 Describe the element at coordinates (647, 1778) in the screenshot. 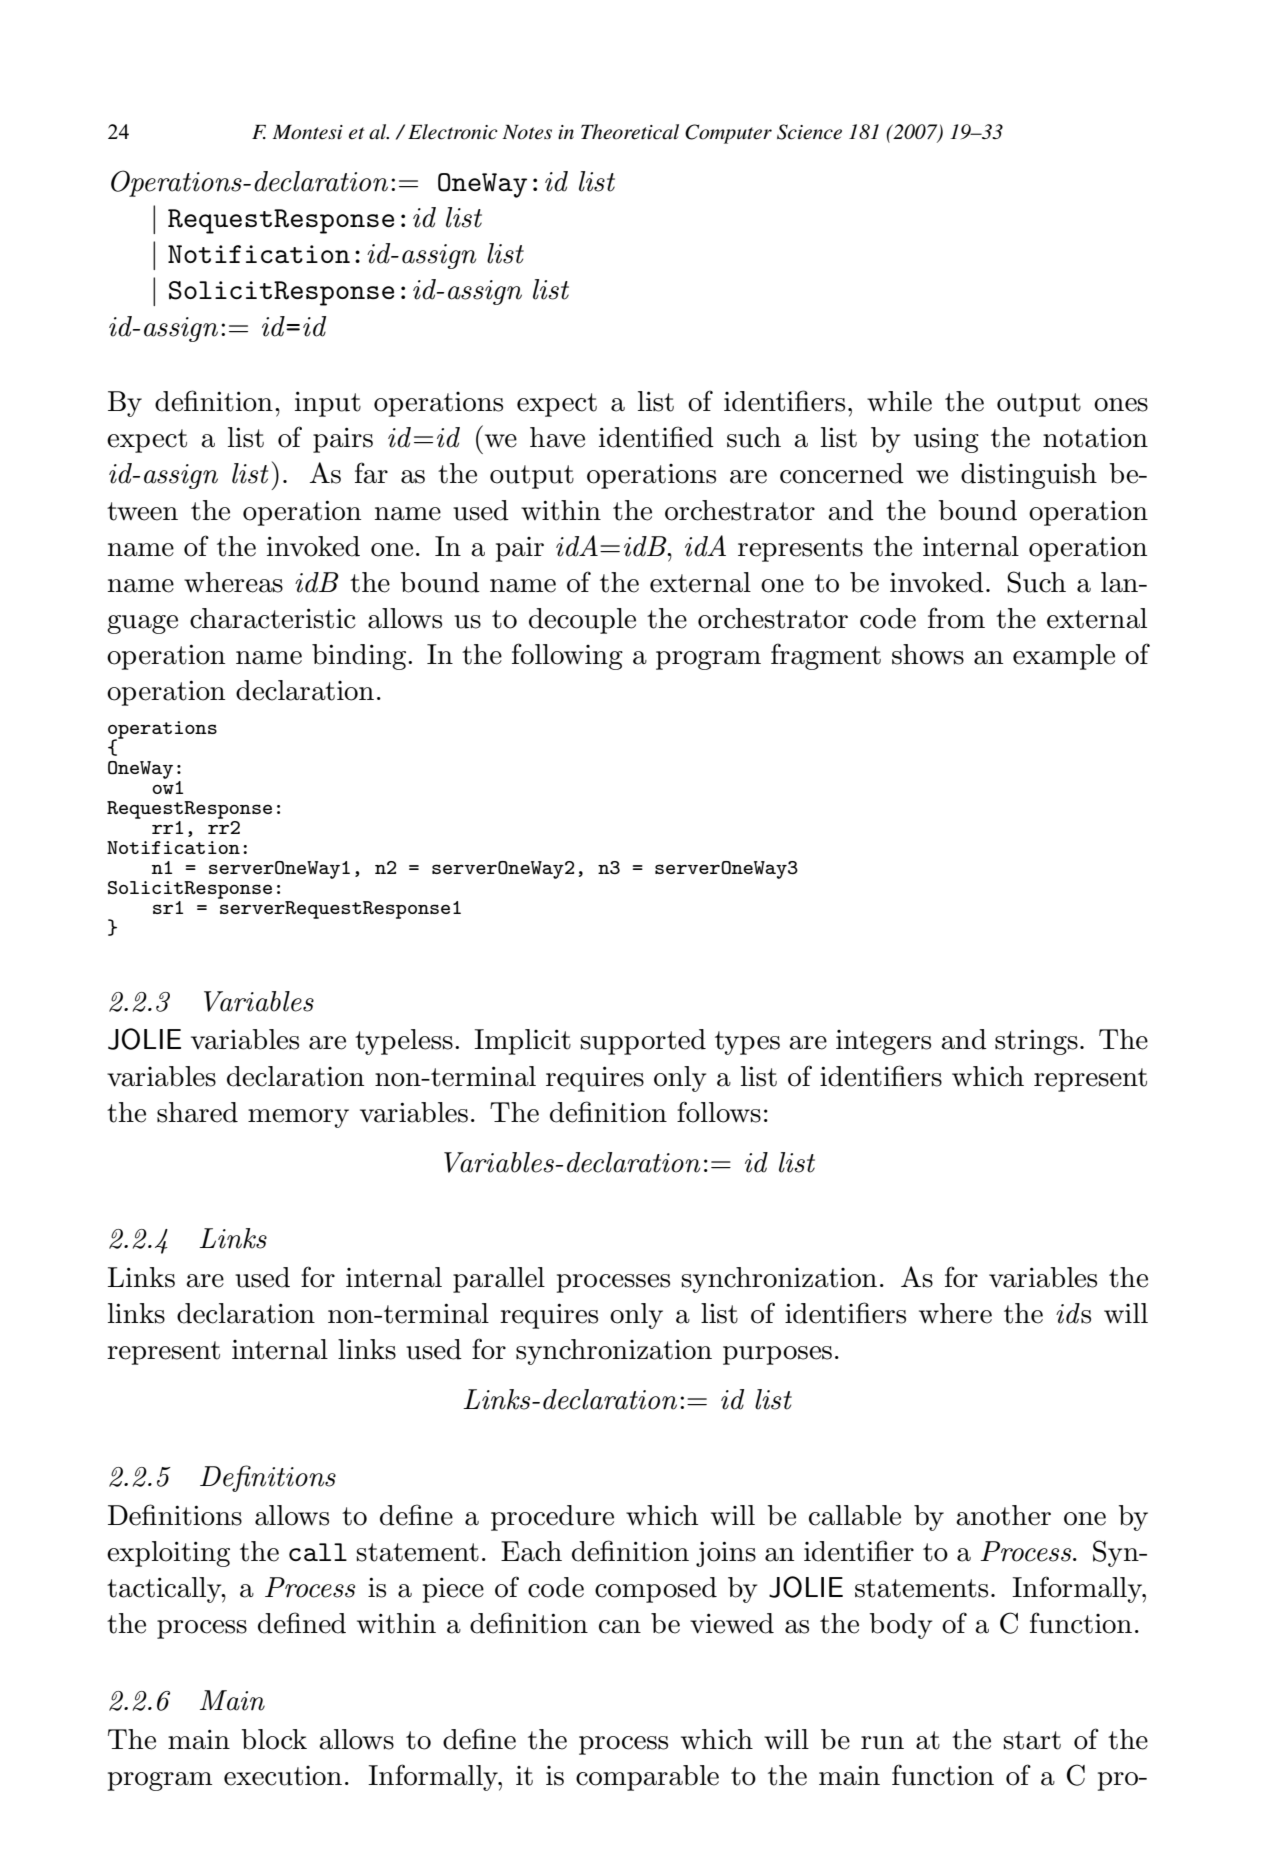

I see `comparable` at that location.
